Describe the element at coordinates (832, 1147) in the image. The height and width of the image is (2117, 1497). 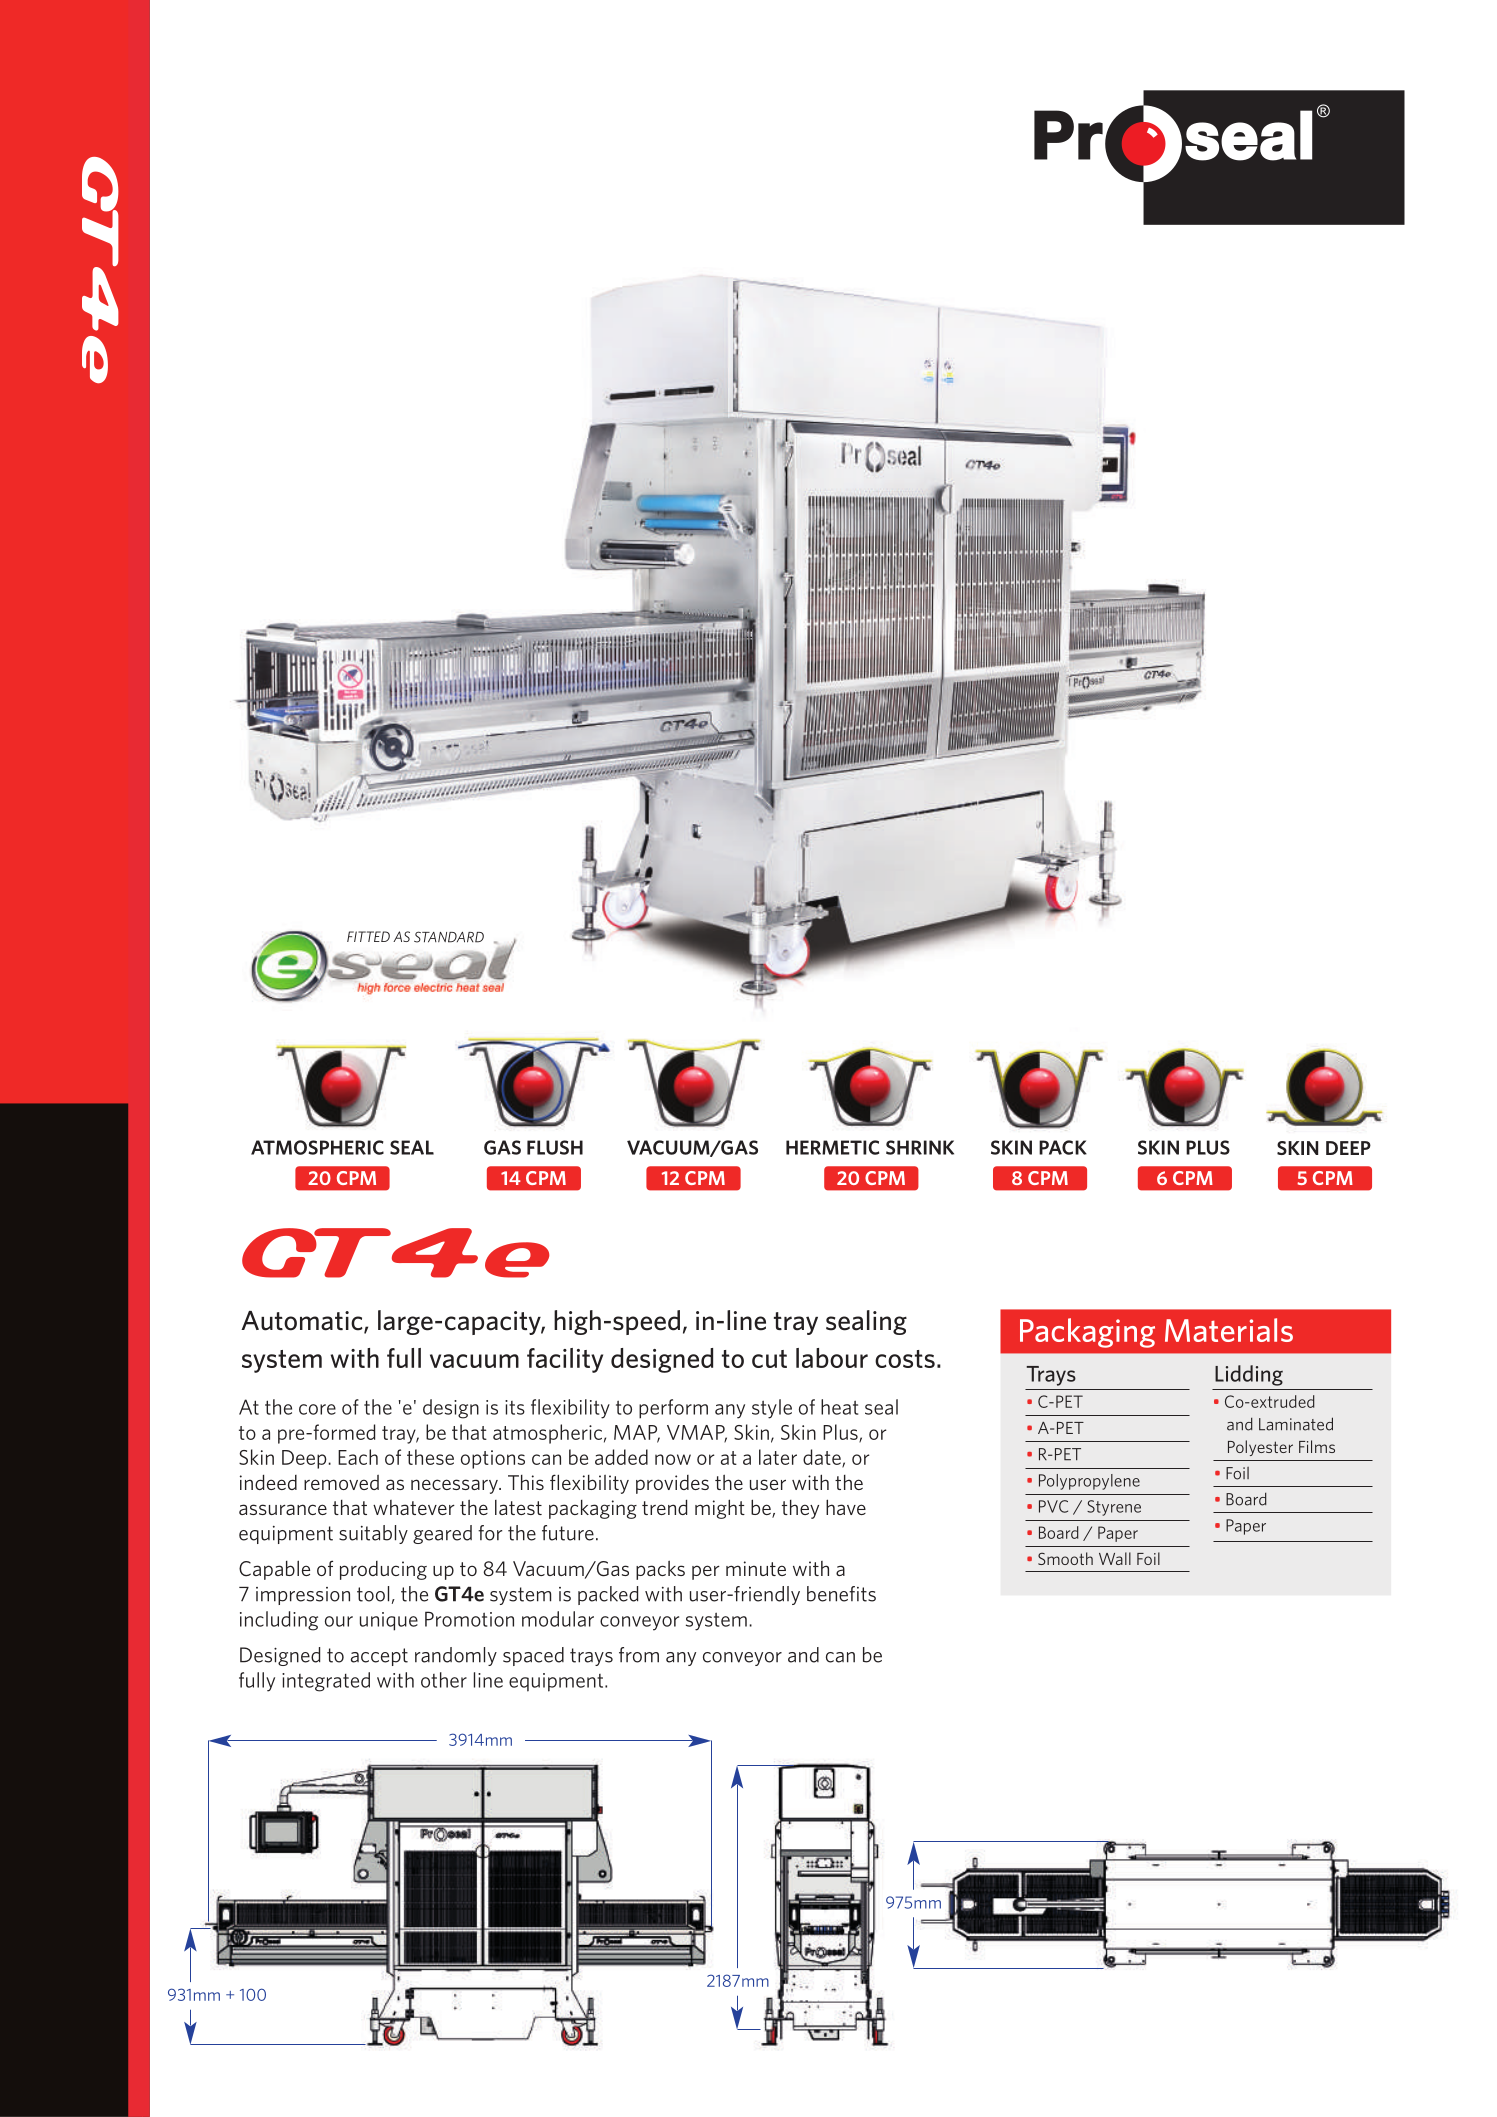
I see `HERMETIC` at that location.
